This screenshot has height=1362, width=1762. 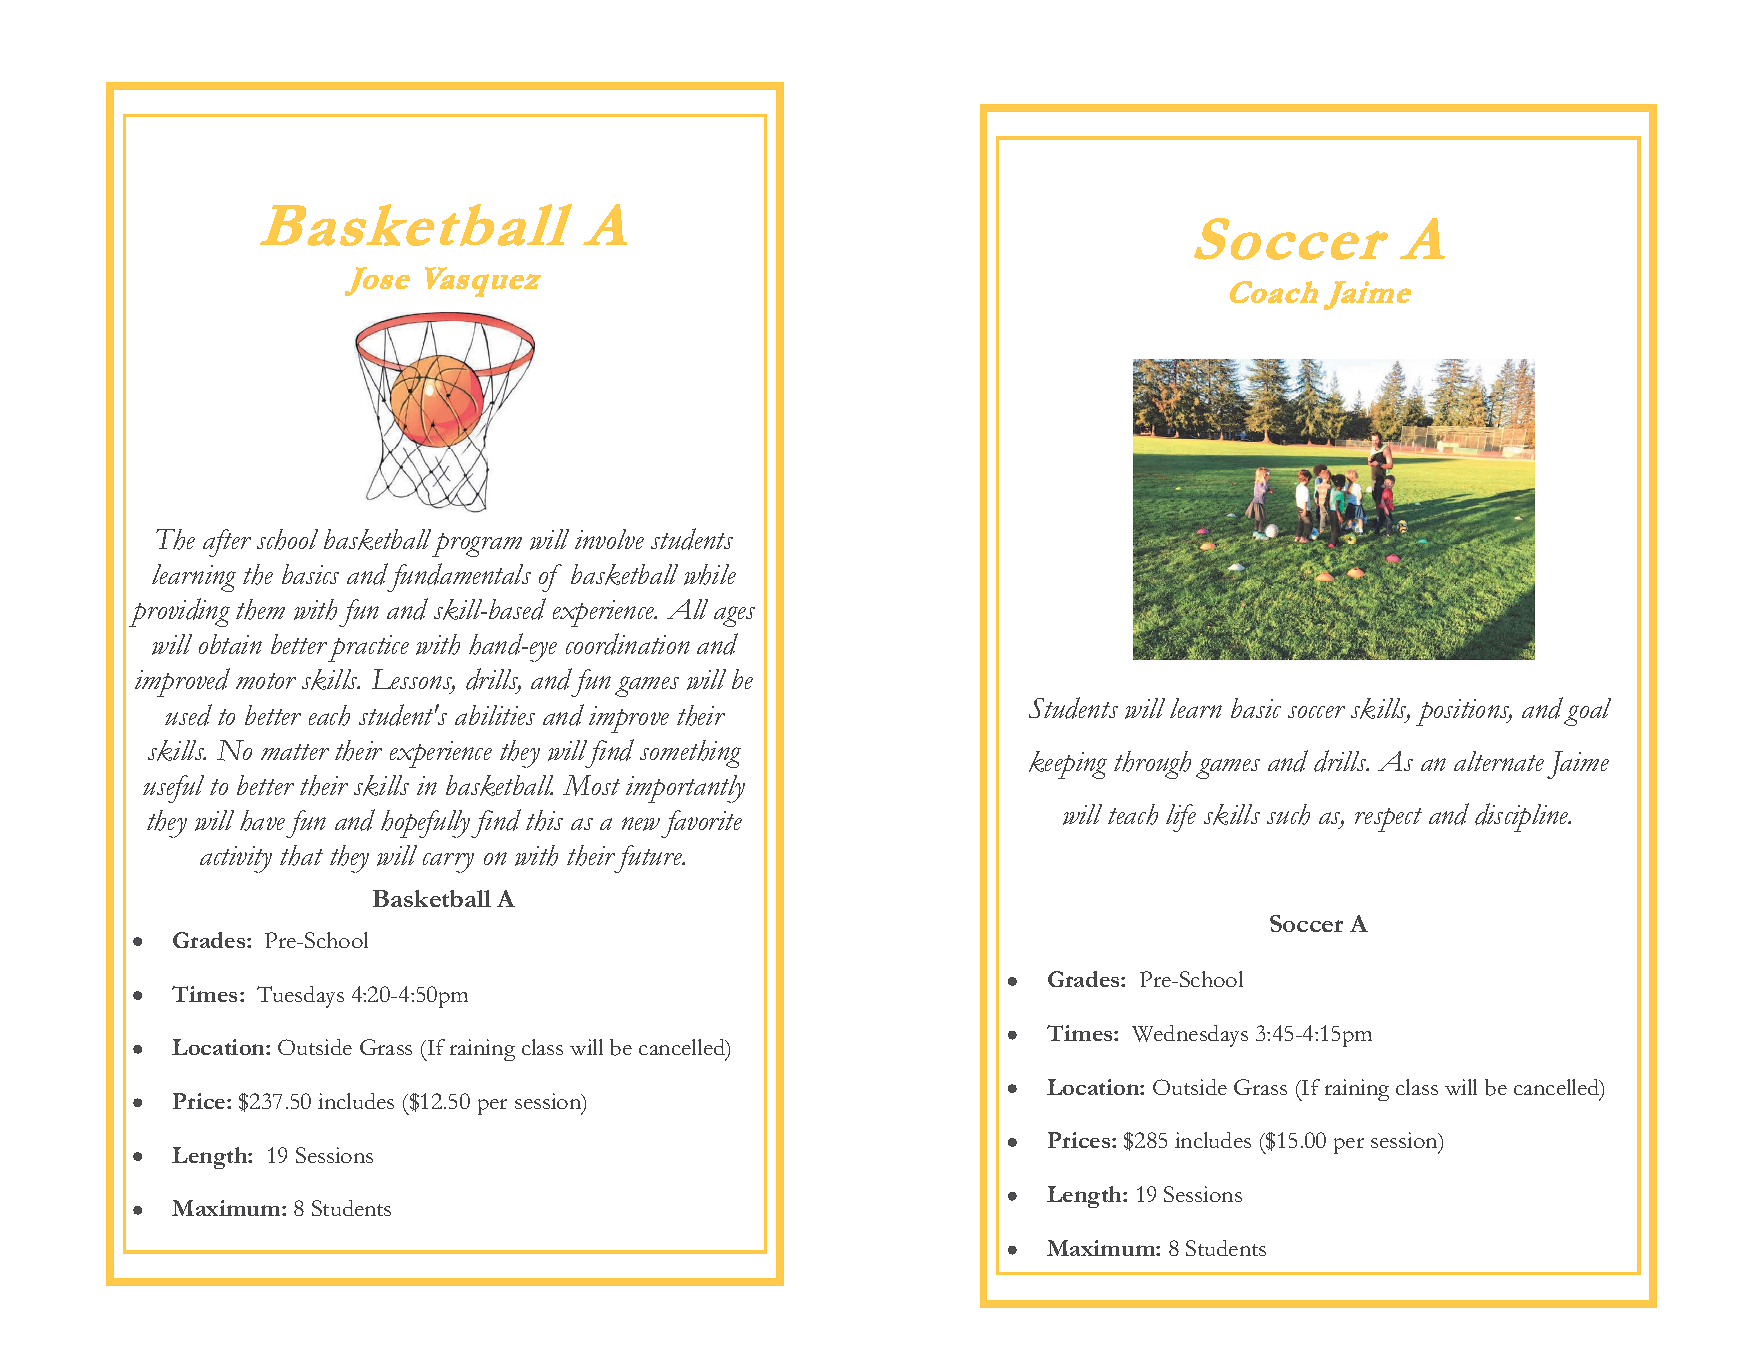 I want to click on something, so click(x=690, y=754).
